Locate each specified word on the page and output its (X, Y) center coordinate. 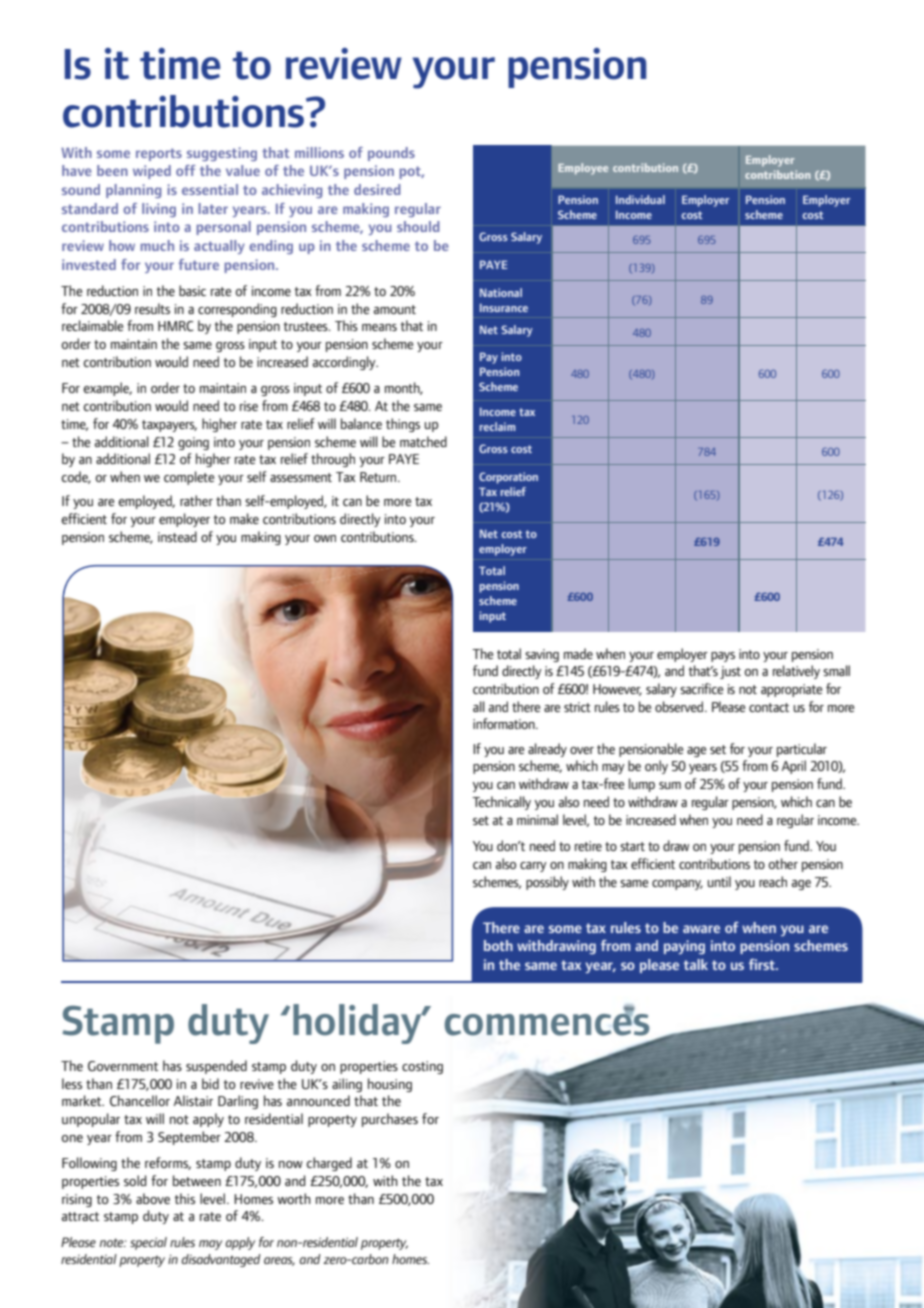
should (418, 226)
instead (177, 536)
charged (329, 1164)
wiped (152, 172)
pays (723, 657)
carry (533, 867)
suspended (216, 1067)
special (148, 1243)
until (719, 881)
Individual (640, 199)
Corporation (508, 478)
